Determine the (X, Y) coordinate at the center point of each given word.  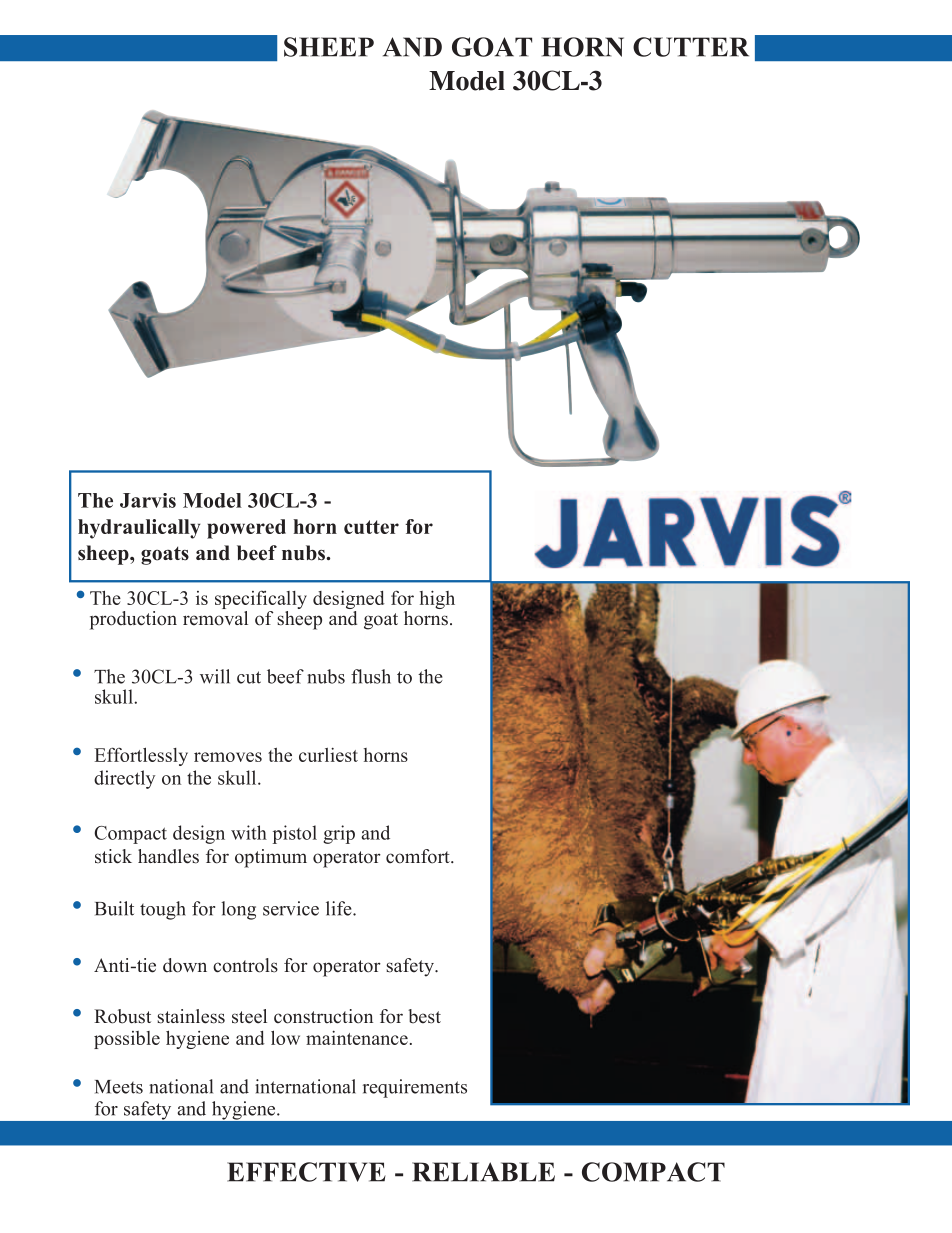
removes (228, 757)
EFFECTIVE (306, 1172)
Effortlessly (141, 756)
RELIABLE (483, 1172)
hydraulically (139, 529)
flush (371, 676)
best (424, 1016)
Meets (119, 1087)
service (291, 908)
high (437, 599)
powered (246, 529)
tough (163, 910)
